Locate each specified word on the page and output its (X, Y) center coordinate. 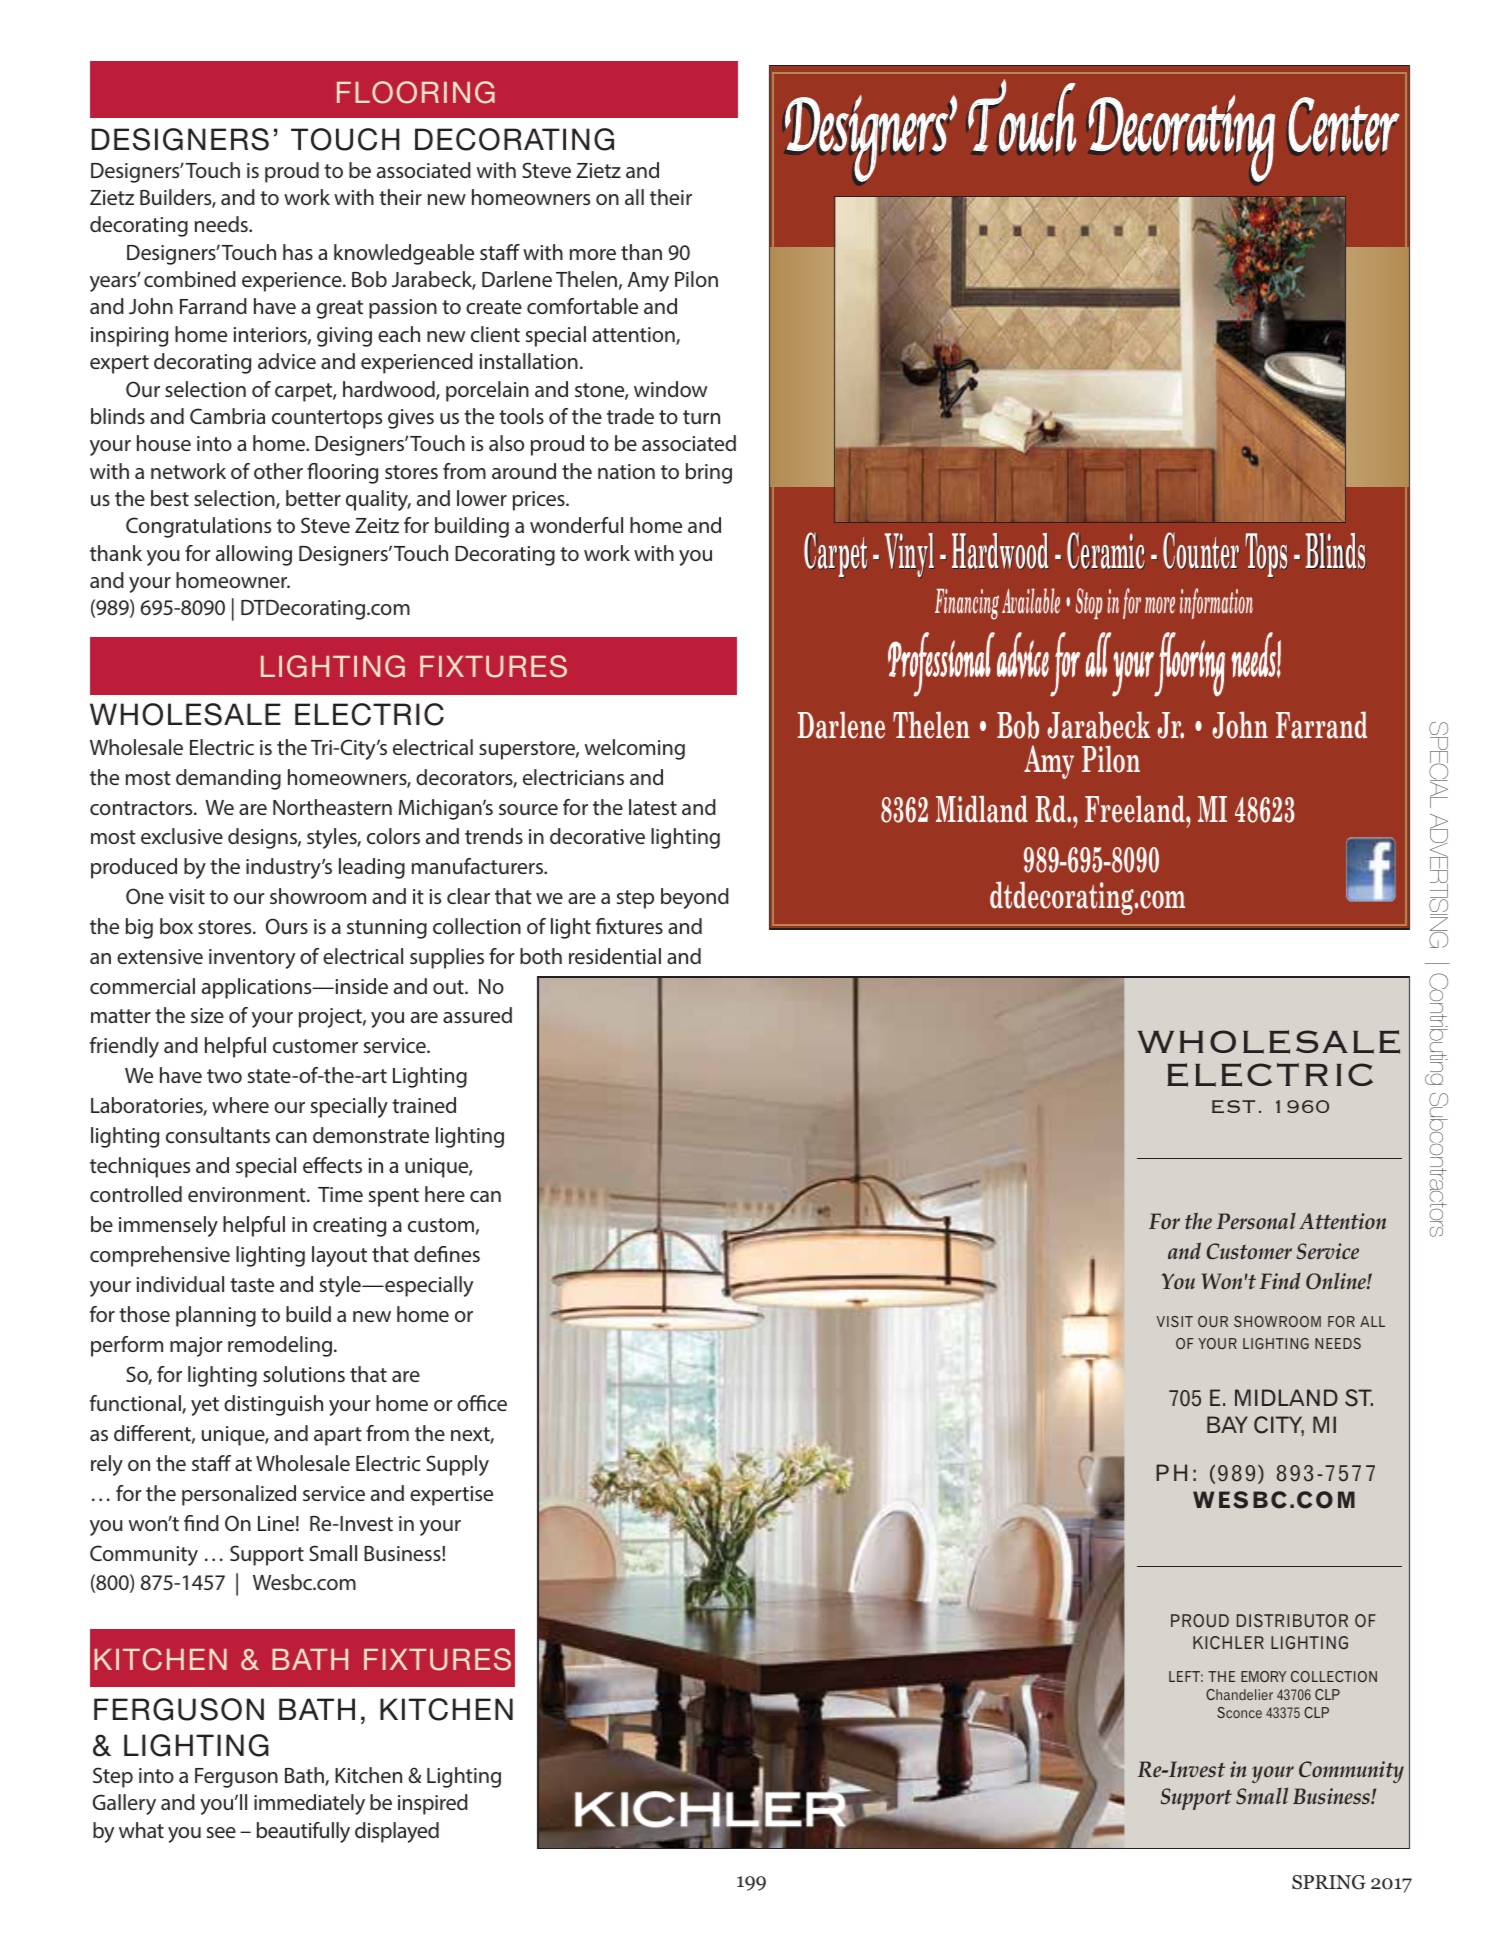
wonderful (576, 525)
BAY (1227, 1424)
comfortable (582, 306)
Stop (1089, 603)
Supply (457, 1465)
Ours (287, 926)
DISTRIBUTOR (1292, 1621)
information (1216, 603)
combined (190, 279)
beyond (695, 898)
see (221, 1832)
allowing (254, 555)
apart (338, 1436)
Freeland (1136, 809)
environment (248, 1194)
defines (447, 1254)
